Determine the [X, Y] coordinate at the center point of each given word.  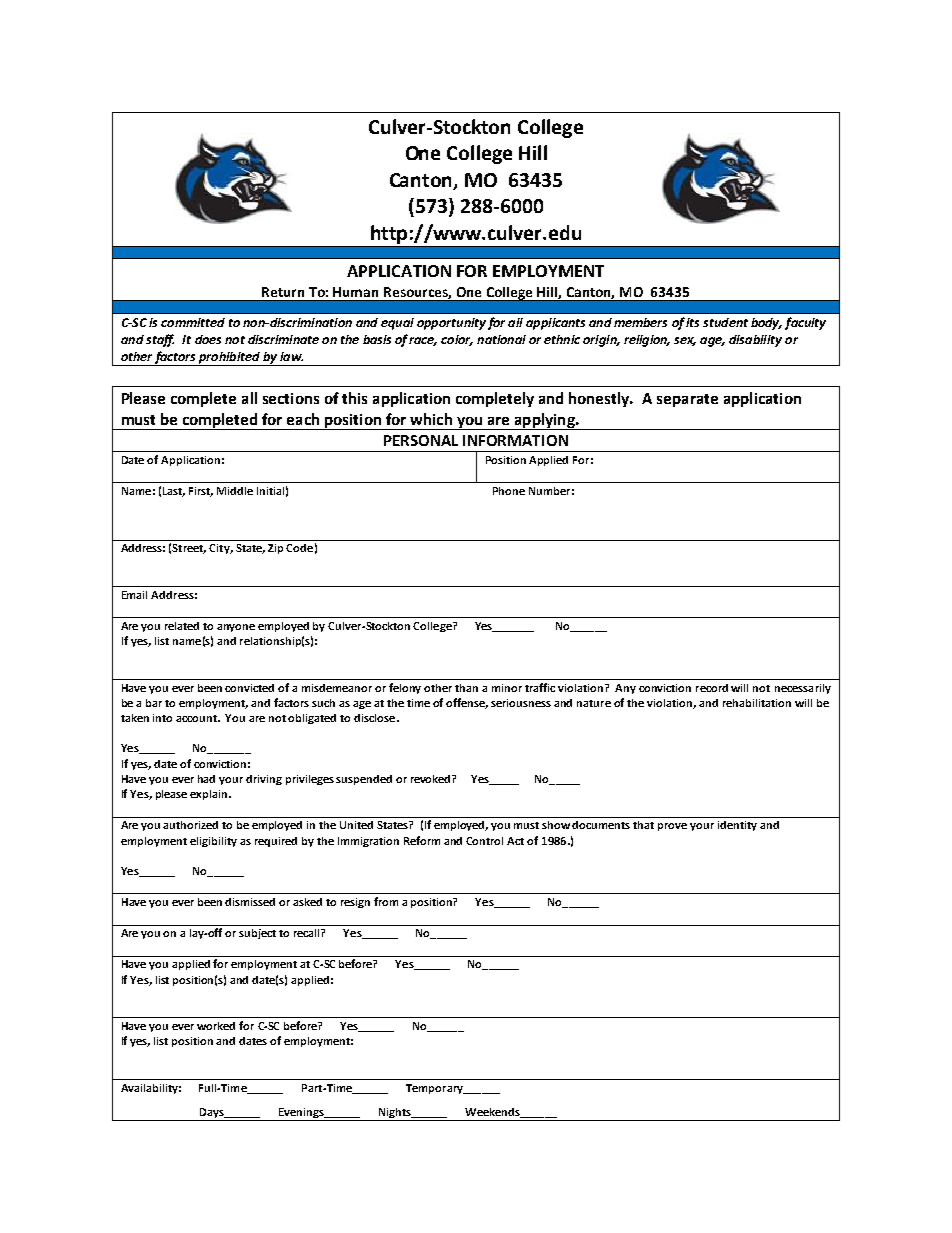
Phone [509, 491]
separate [687, 400]
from [386, 901]
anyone [236, 628]
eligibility [213, 842]
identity [737, 826]
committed [193, 322]
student [725, 322]
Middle [235, 491]
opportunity [451, 324]
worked [216, 1026]
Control [484, 841]
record [712, 688]
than [466, 688]
